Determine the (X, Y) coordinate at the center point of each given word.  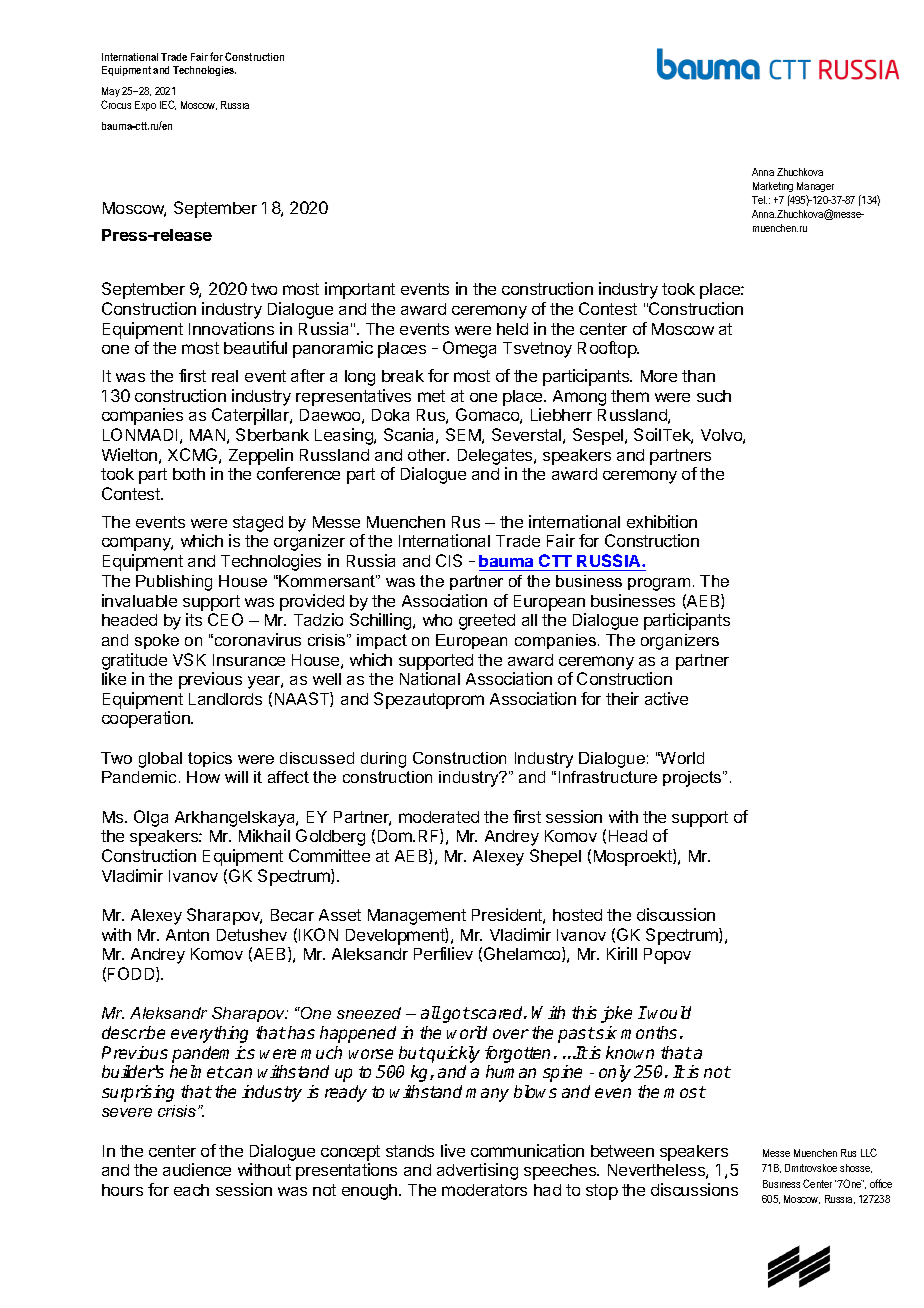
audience (197, 1169)
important (360, 290)
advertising (477, 1171)
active (666, 698)
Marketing (773, 189)
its (194, 619)
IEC (168, 105)
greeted (487, 622)
